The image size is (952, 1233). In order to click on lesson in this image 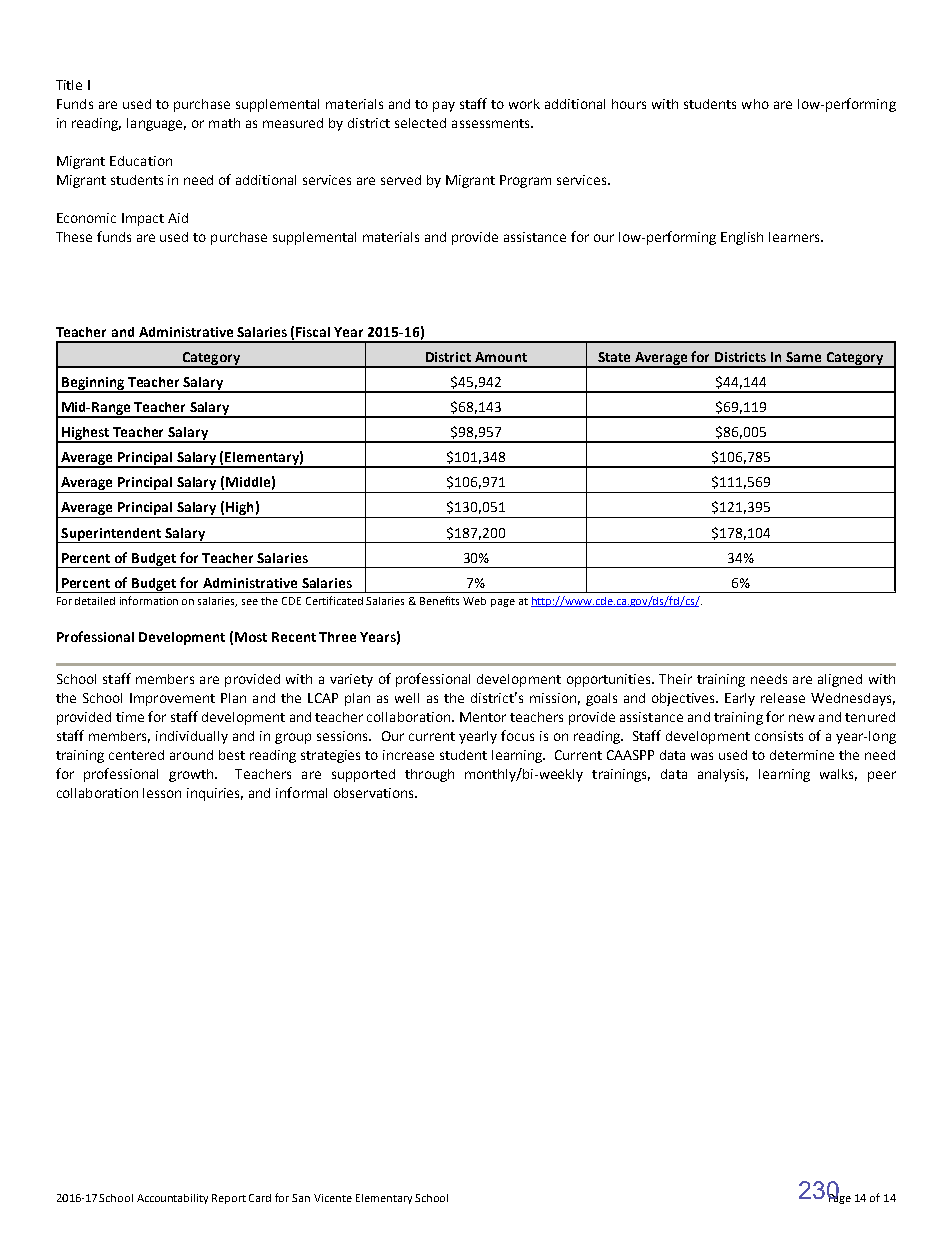, I will do `click(162, 793)`.
